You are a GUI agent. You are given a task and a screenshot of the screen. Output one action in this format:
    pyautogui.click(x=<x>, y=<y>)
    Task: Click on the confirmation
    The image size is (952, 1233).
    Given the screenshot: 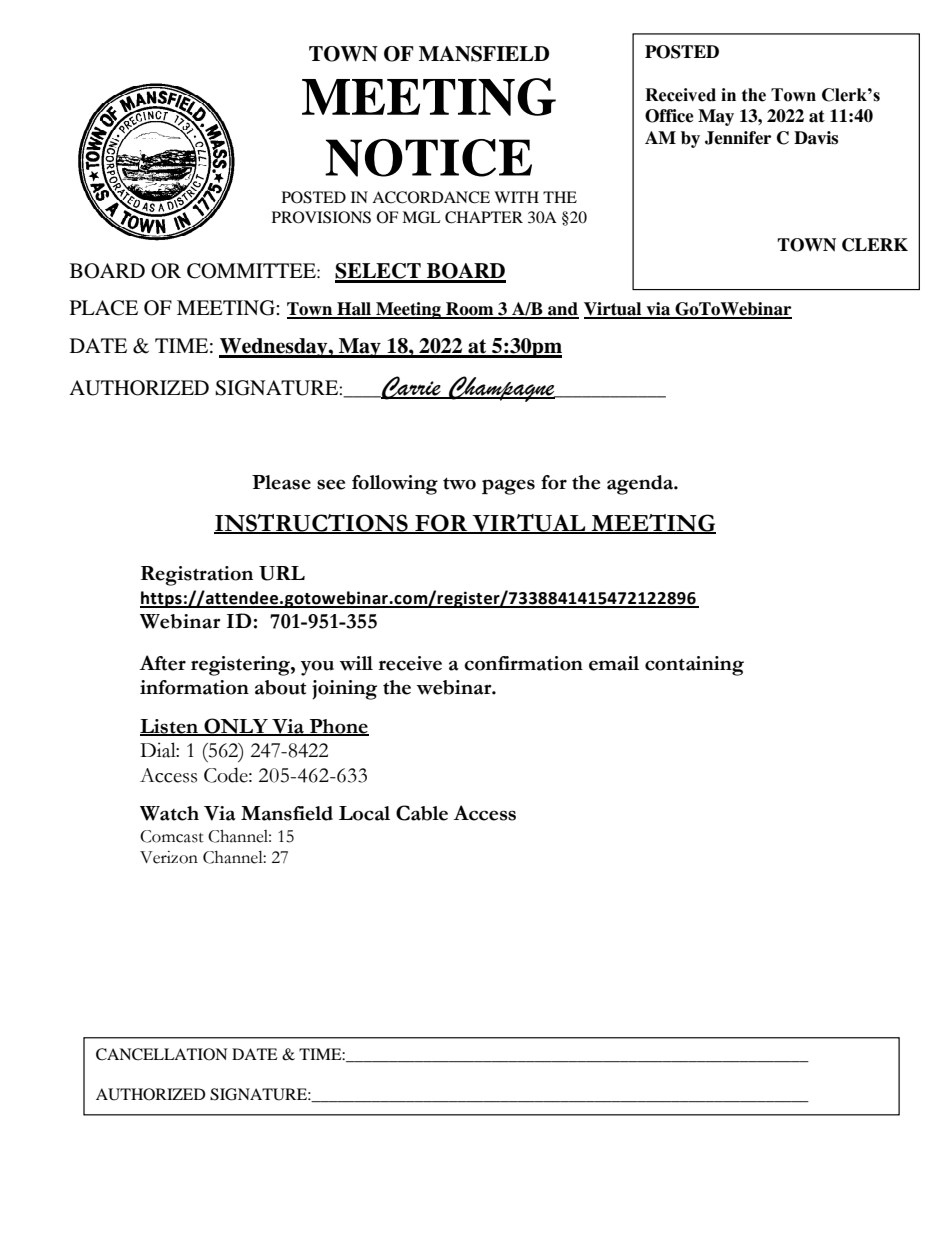 What is the action you would take?
    pyautogui.click(x=523, y=663)
